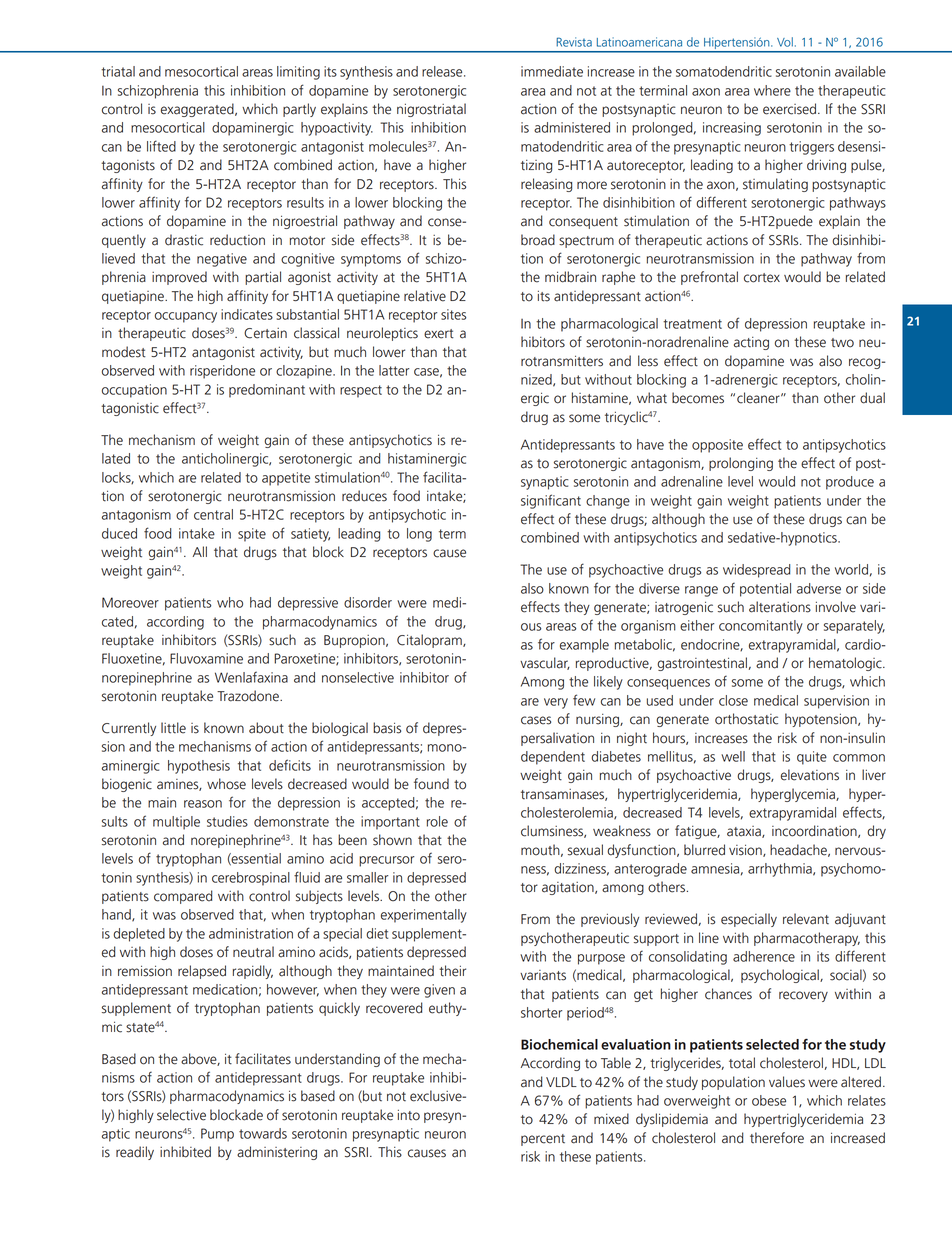 The image size is (952, 1233). What do you see at coordinates (543, 1140) in the screenshot?
I see `percent` at bounding box center [543, 1140].
